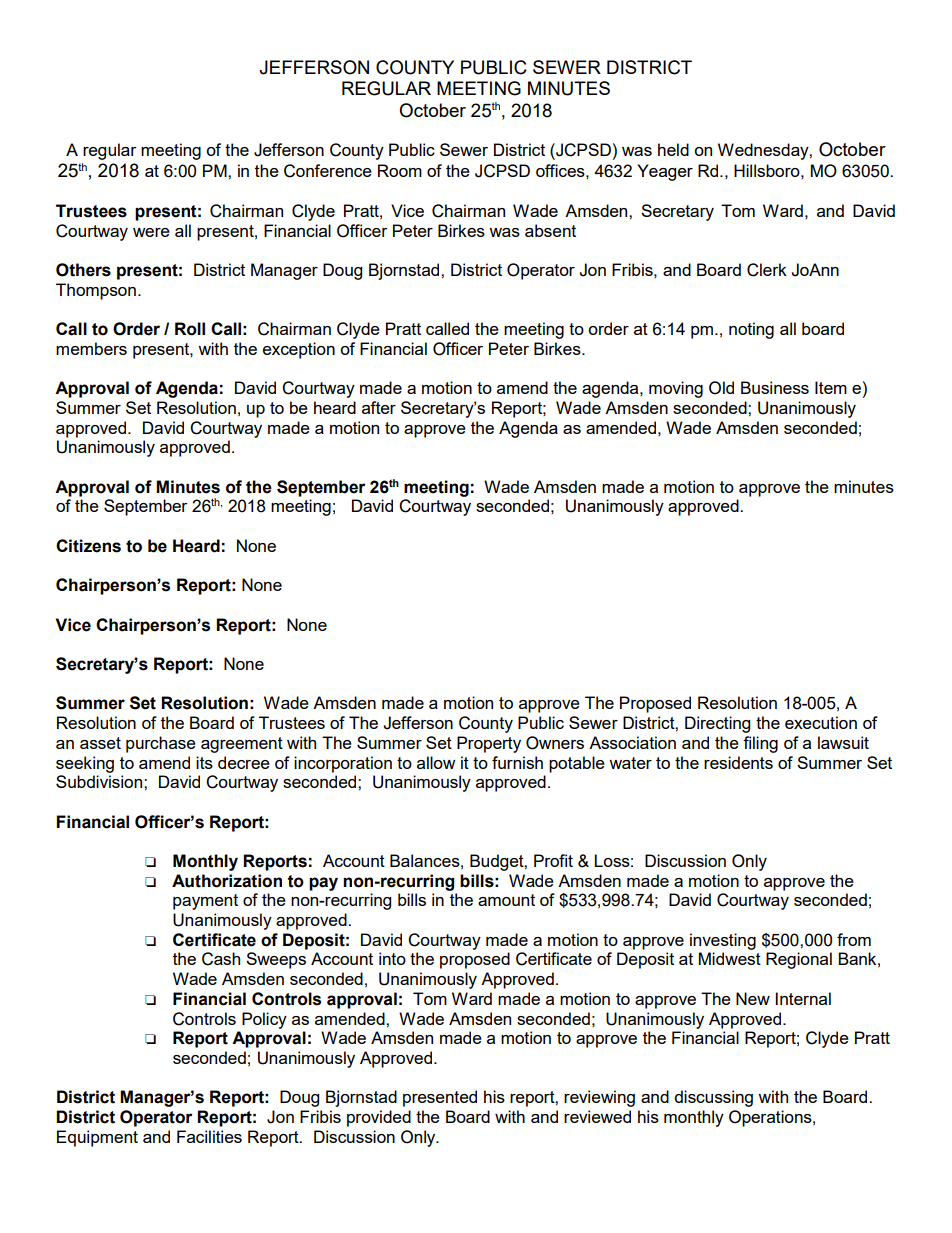 Image resolution: width=952 pixels, height=1233 pixels. I want to click on Business, so click(775, 387).
